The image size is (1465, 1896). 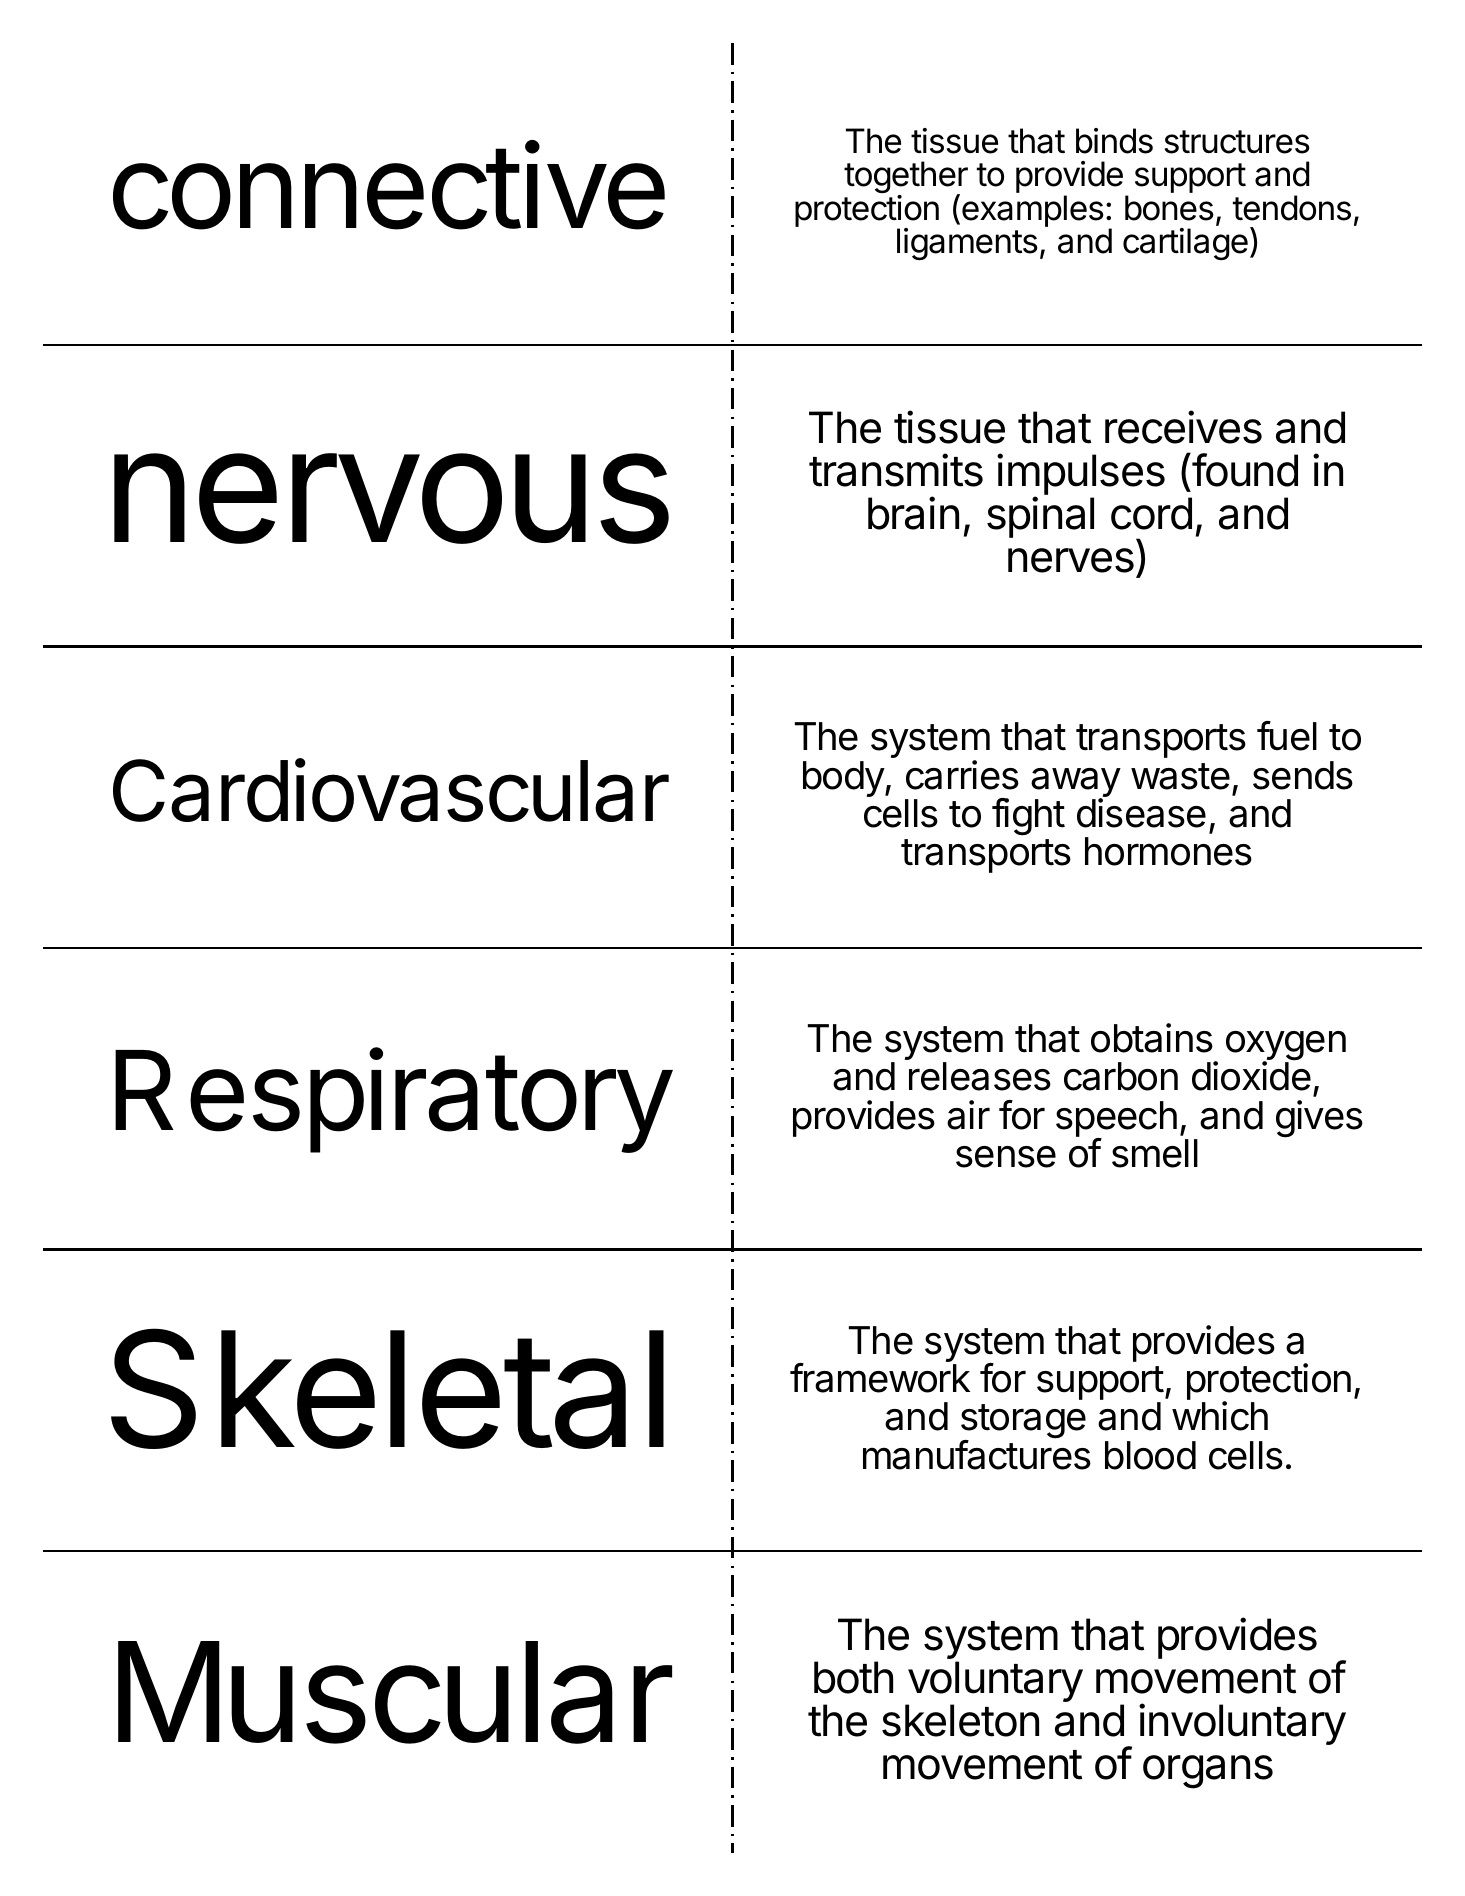 I want to click on both, so click(x=853, y=1677).
